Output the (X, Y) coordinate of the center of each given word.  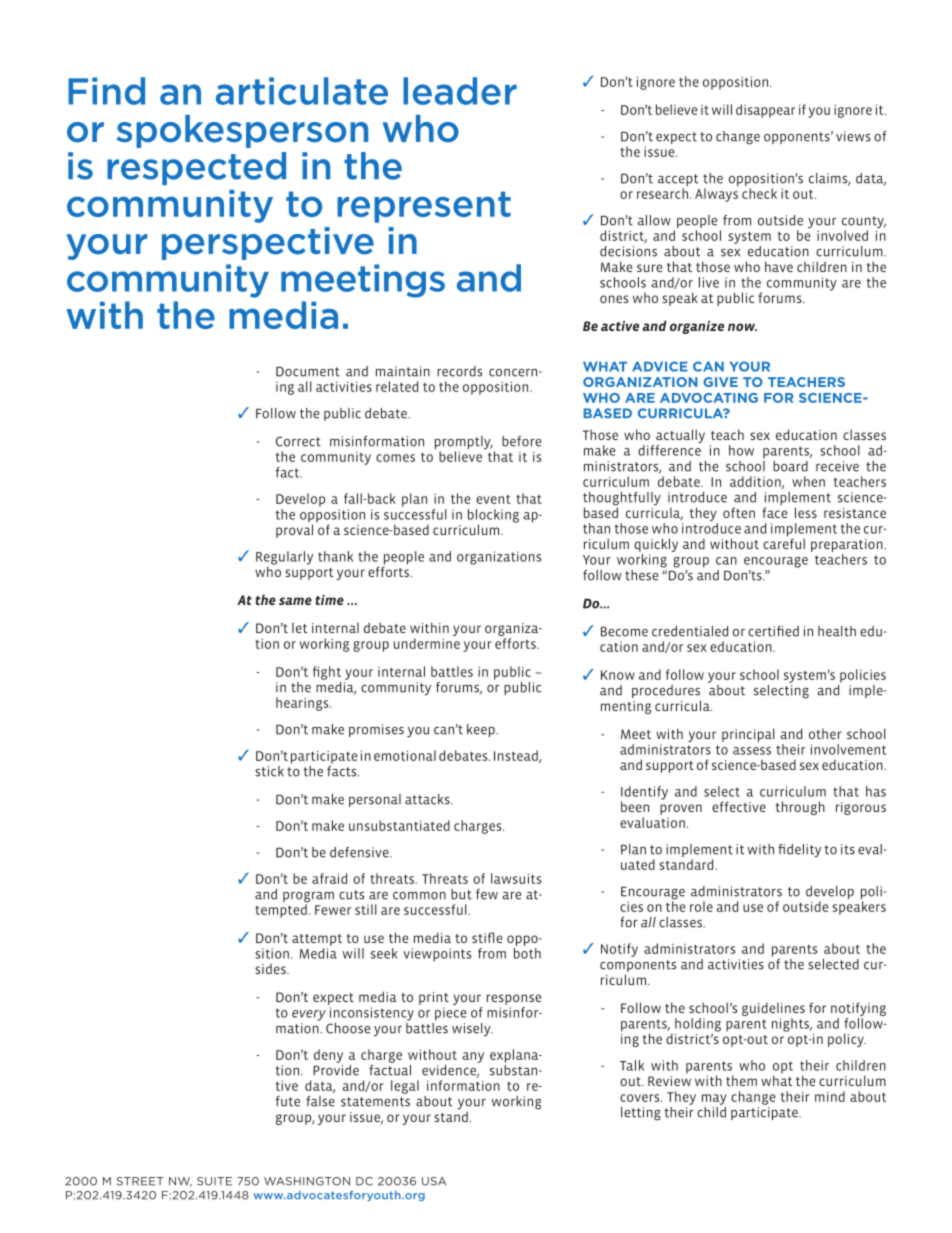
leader (460, 91)
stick (269, 771)
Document (308, 371)
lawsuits (516, 878)
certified (773, 631)
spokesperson (242, 131)
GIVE (720, 382)
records (459, 371)
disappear (765, 111)
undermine (427, 643)
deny (328, 1056)
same (295, 601)
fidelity (799, 850)
